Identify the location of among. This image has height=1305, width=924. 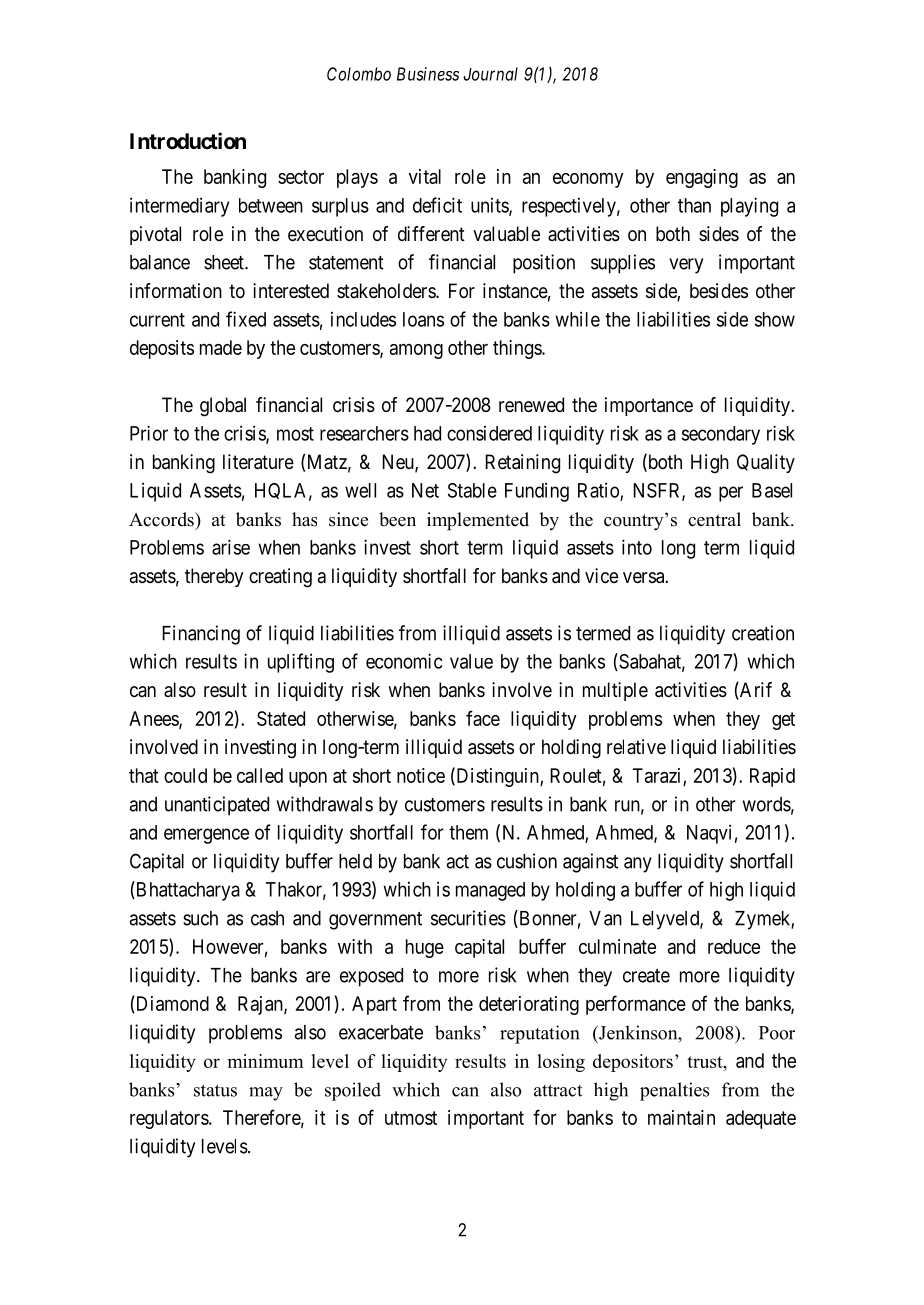
(416, 351).
